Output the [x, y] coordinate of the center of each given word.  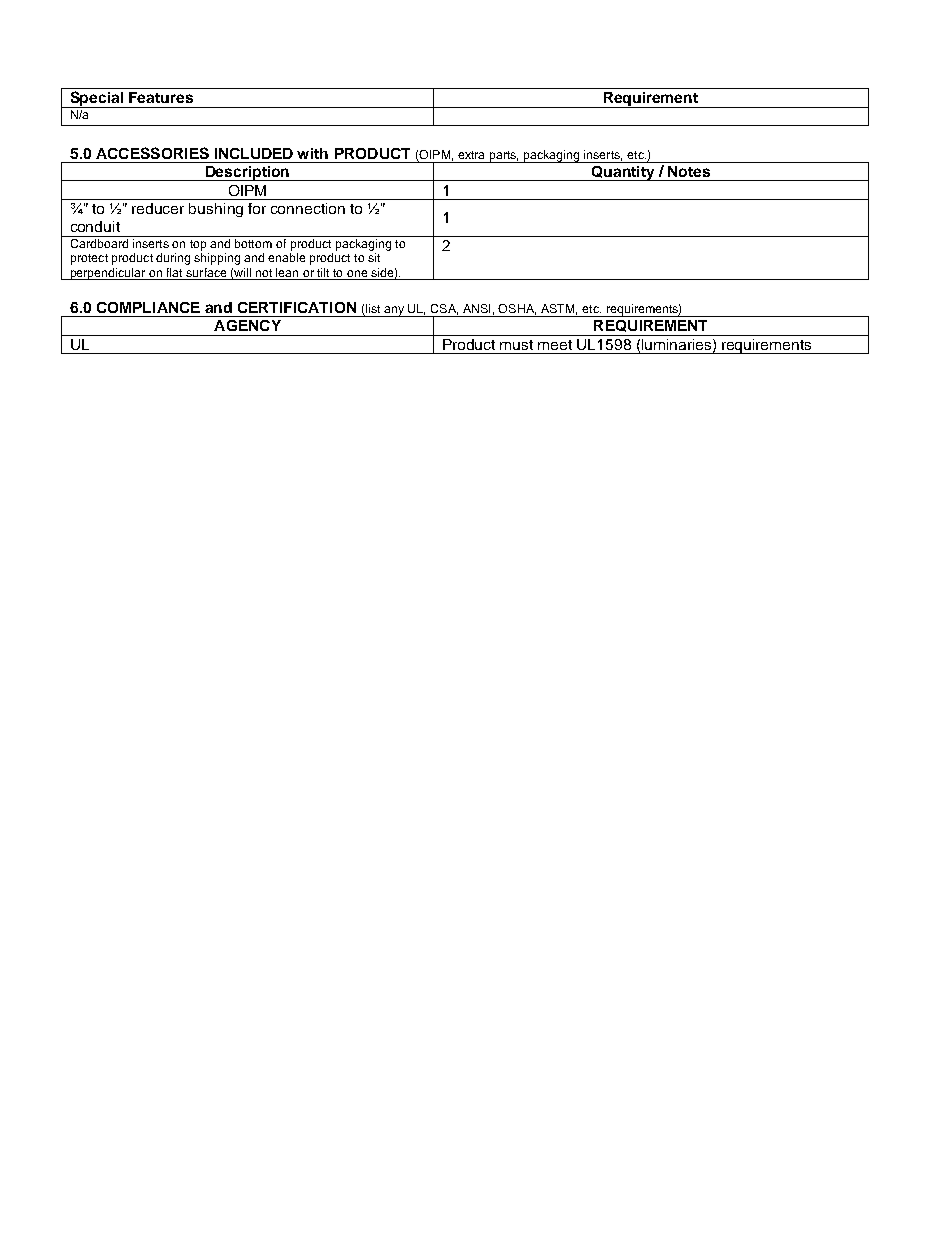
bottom [253, 243]
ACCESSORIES [152, 153]
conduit [95, 226]
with [312, 153]
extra [471, 155]
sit [374, 257]
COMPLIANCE [148, 307]
